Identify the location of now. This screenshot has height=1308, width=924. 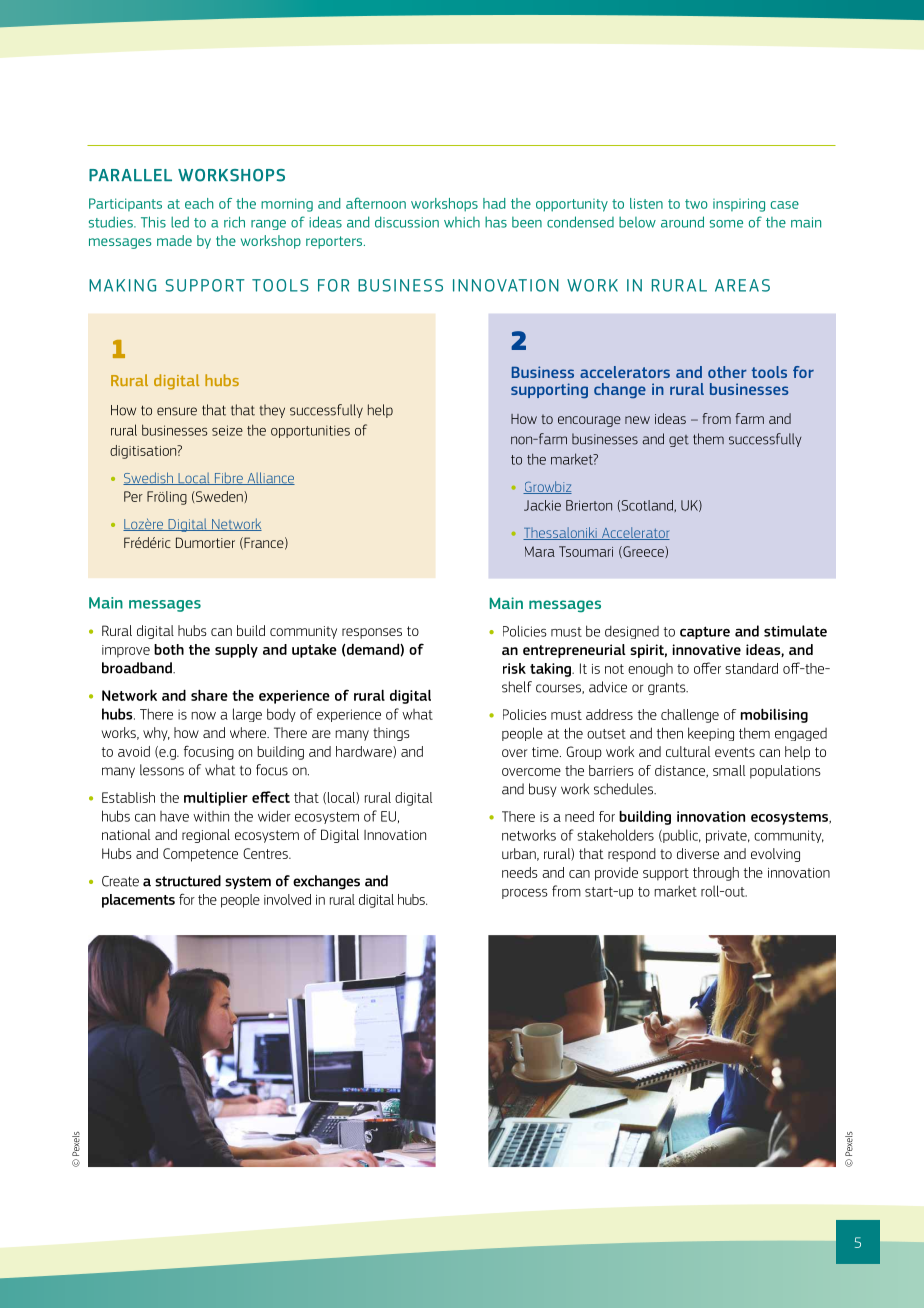
(203, 716).
